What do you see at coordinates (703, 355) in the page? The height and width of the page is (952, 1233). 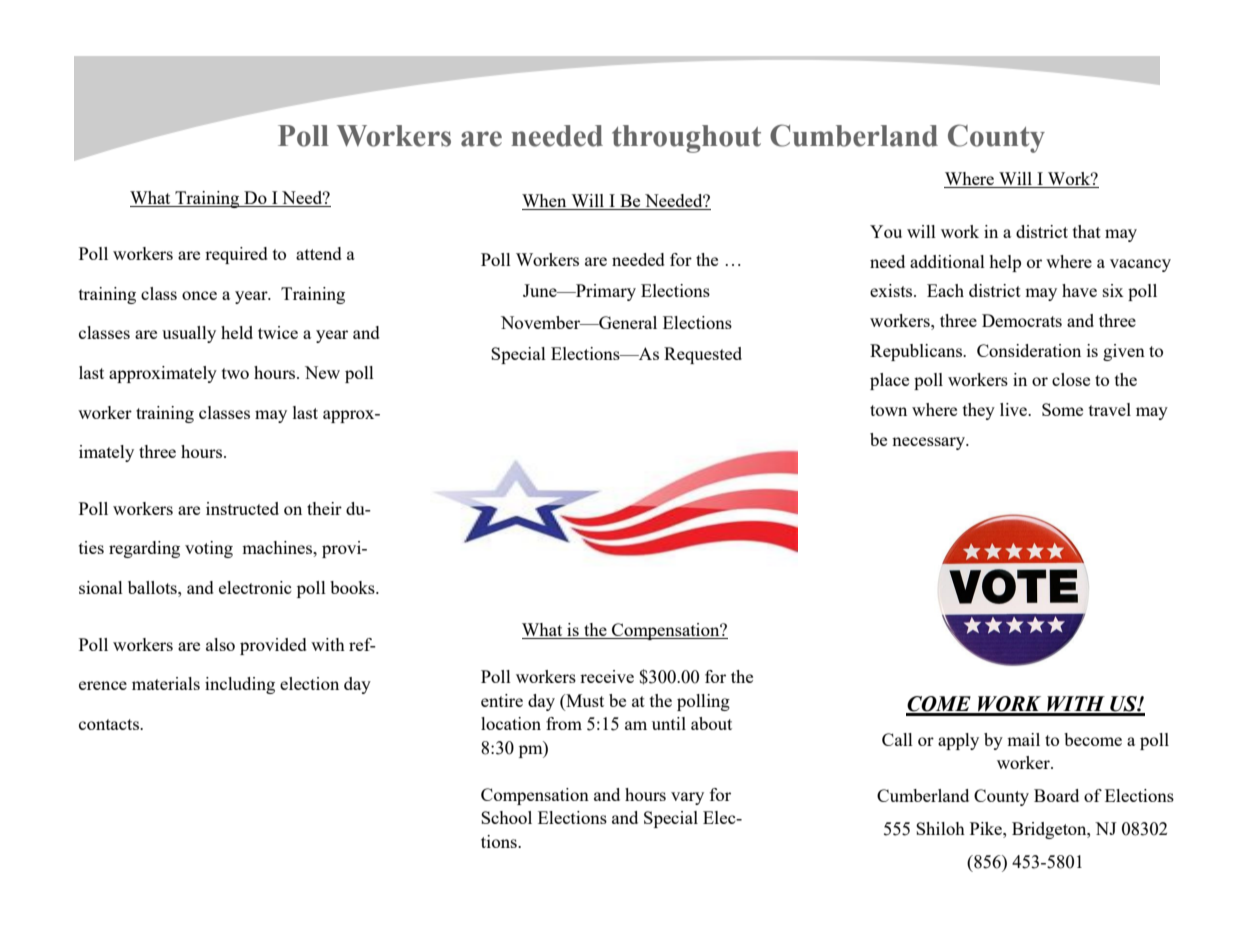 I see `Requested` at bounding box center [703, 355].
